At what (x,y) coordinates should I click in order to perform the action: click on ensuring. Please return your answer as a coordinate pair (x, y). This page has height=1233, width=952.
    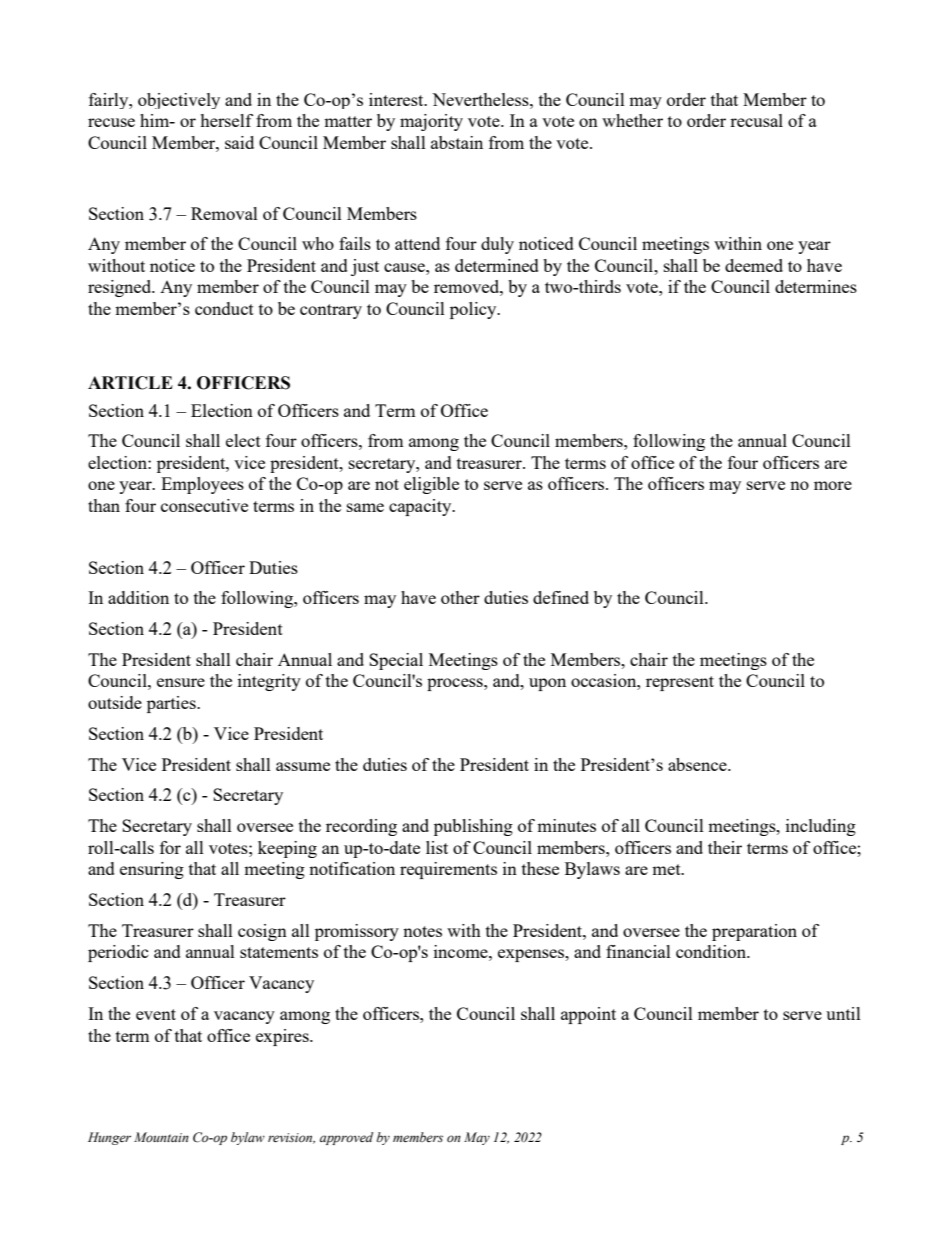
    Looking at the image, I should click on (152, 870).
